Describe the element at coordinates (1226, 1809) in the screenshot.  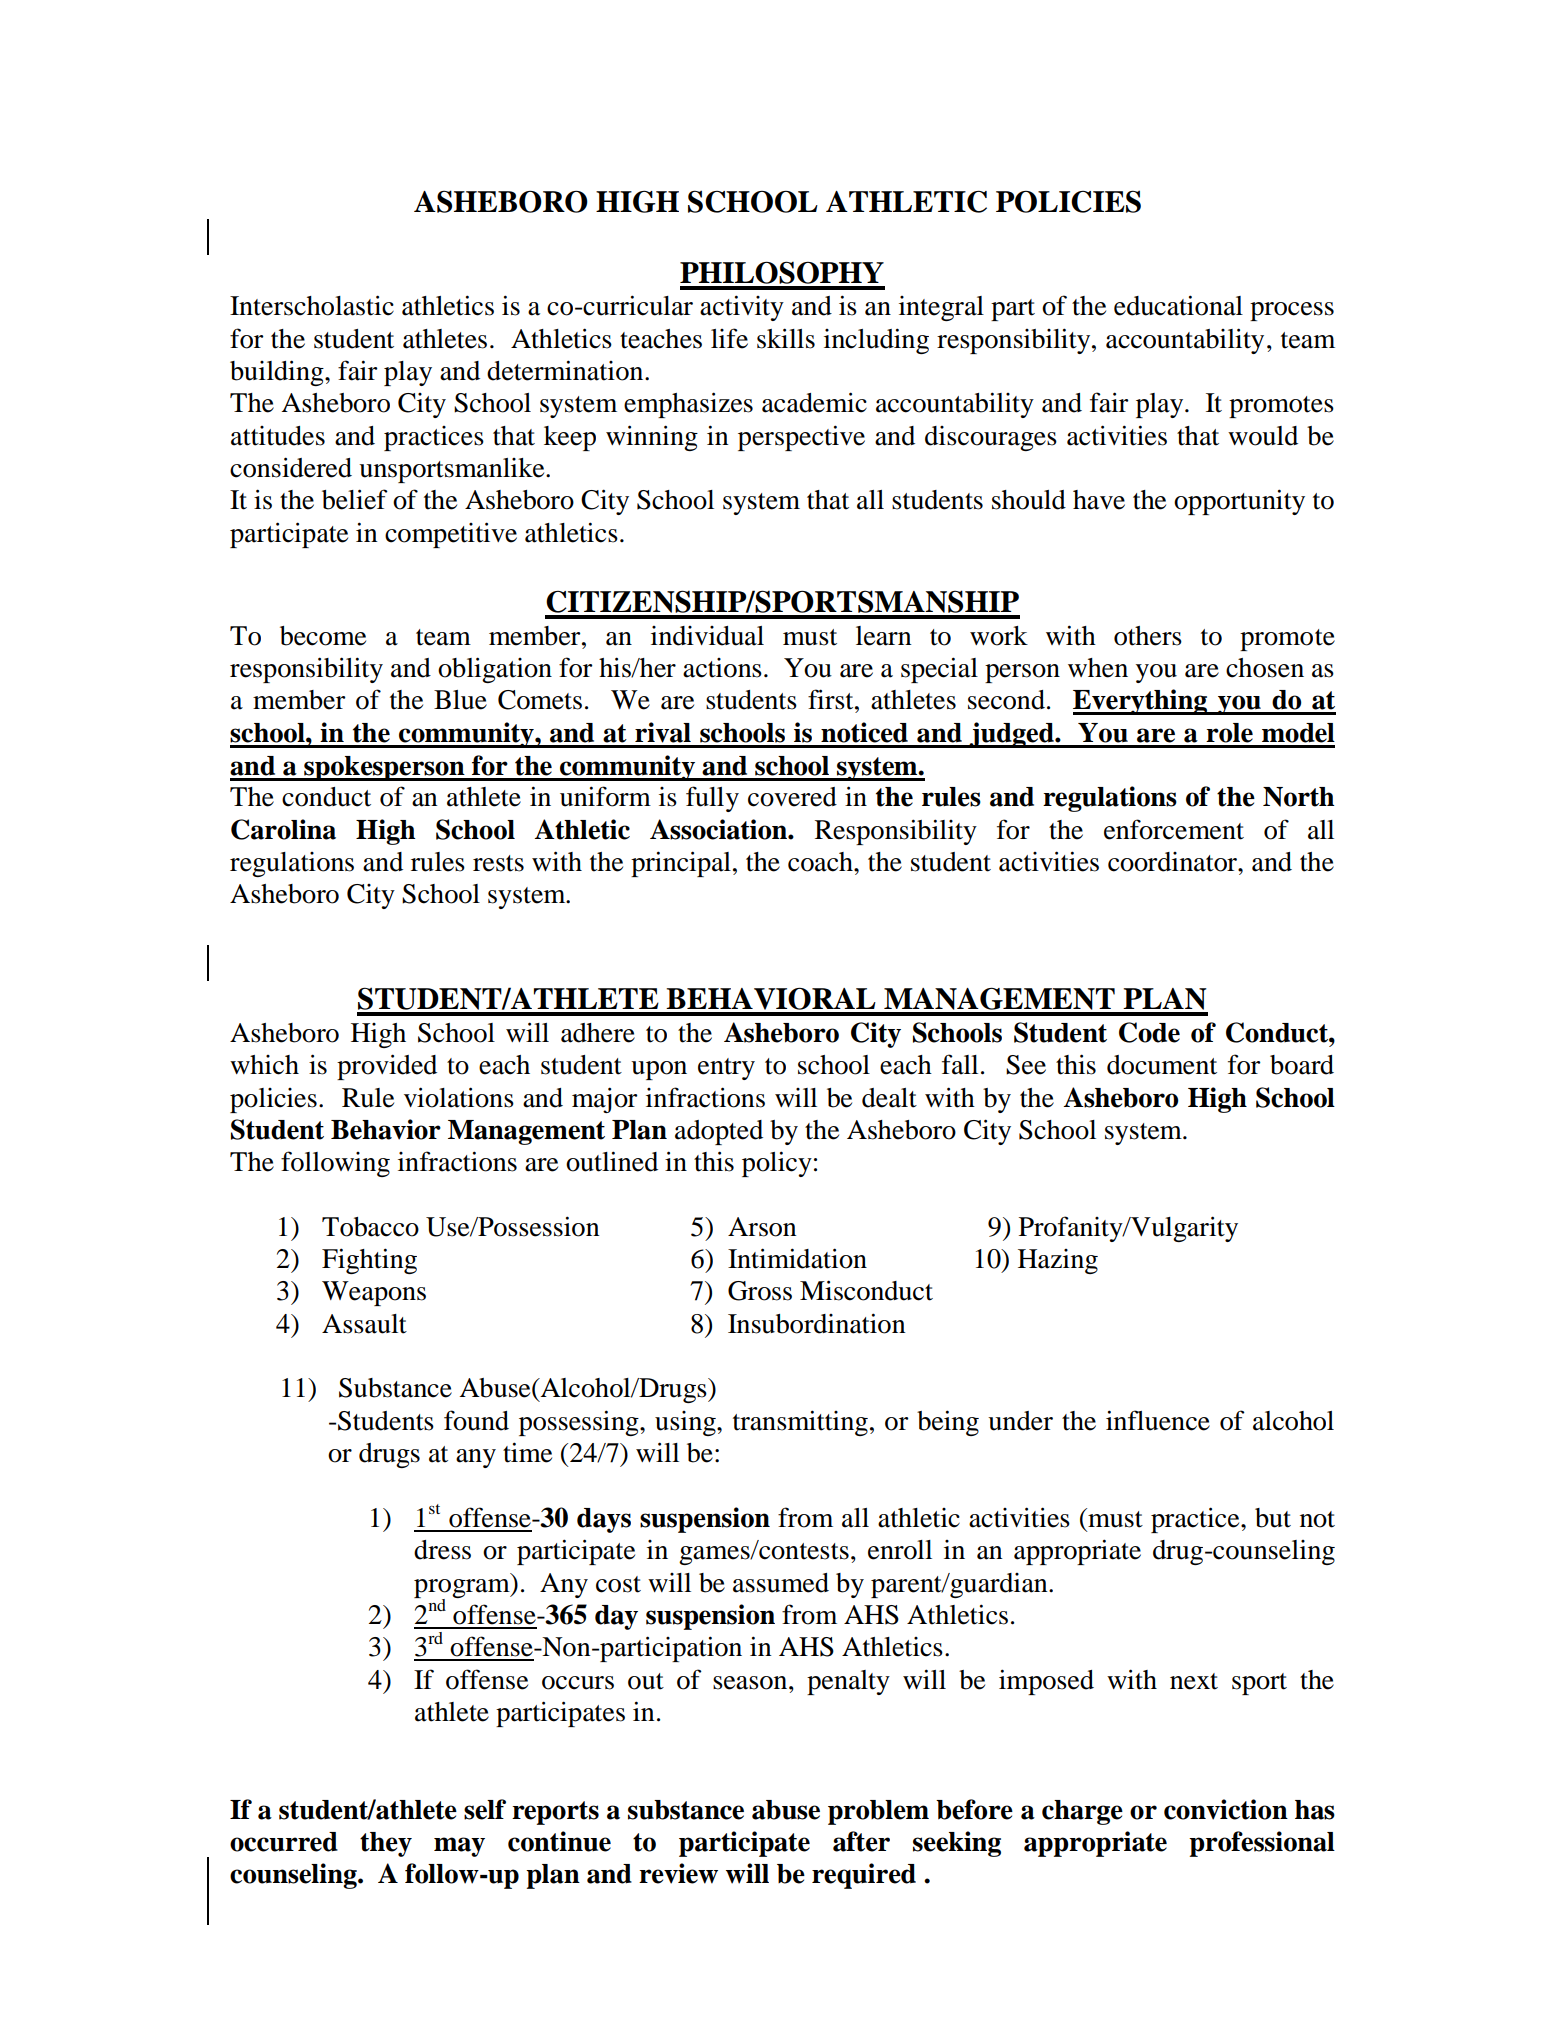
I see `conviction` at that location.
